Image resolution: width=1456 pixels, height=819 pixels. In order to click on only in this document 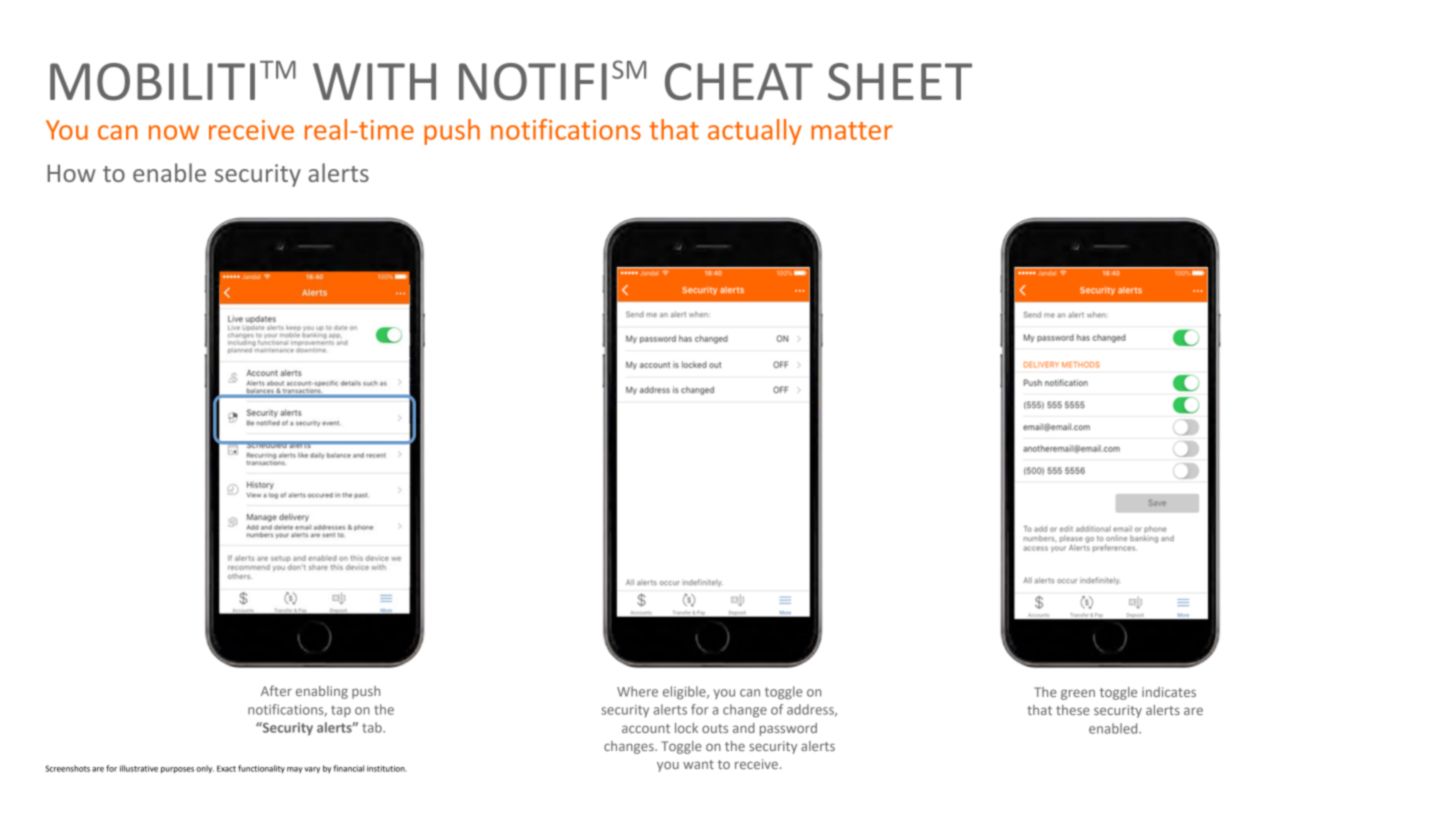, I will do `click(205, 769)`.
